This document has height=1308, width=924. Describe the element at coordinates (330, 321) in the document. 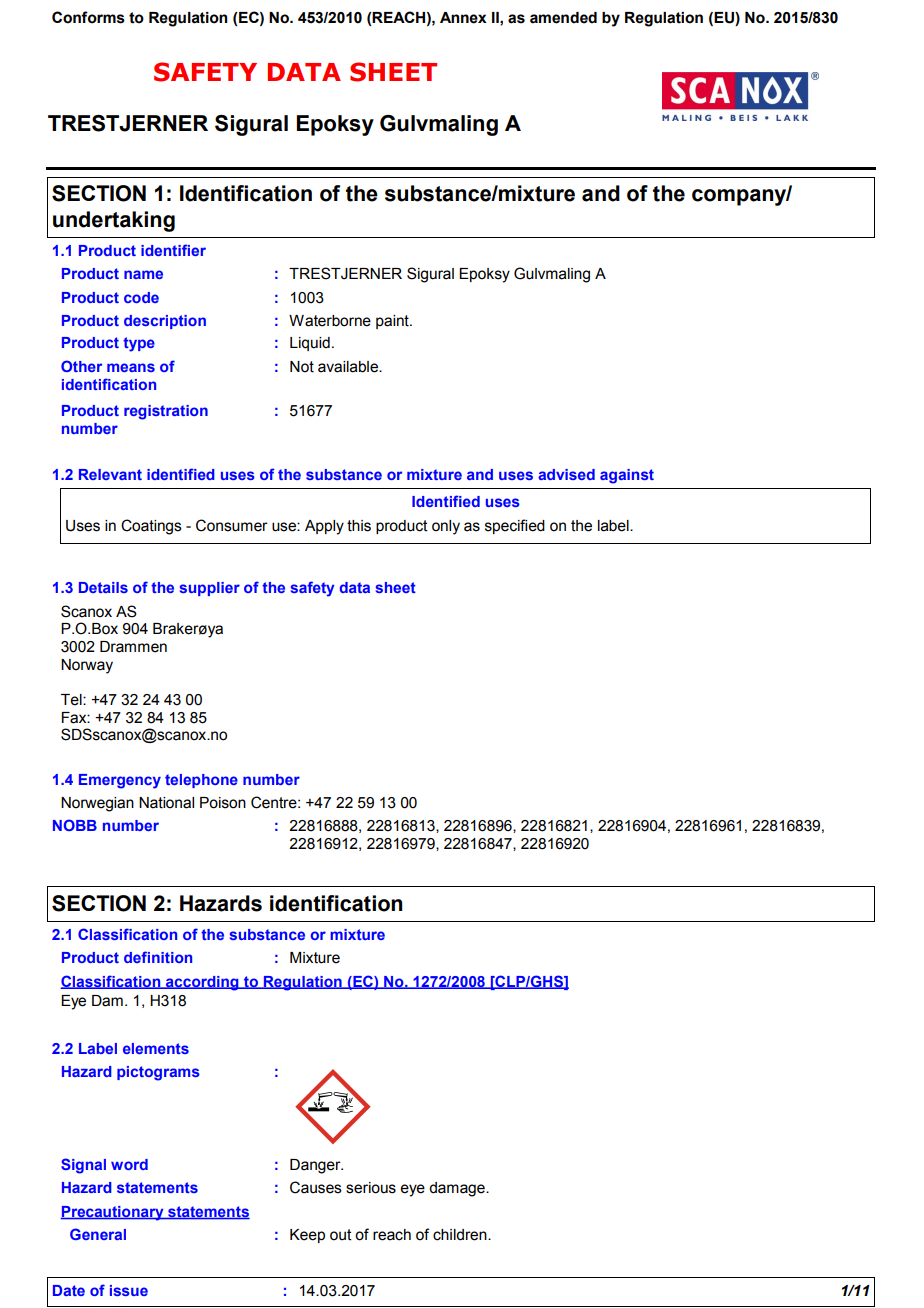

I see `Waterborne` at that location.
